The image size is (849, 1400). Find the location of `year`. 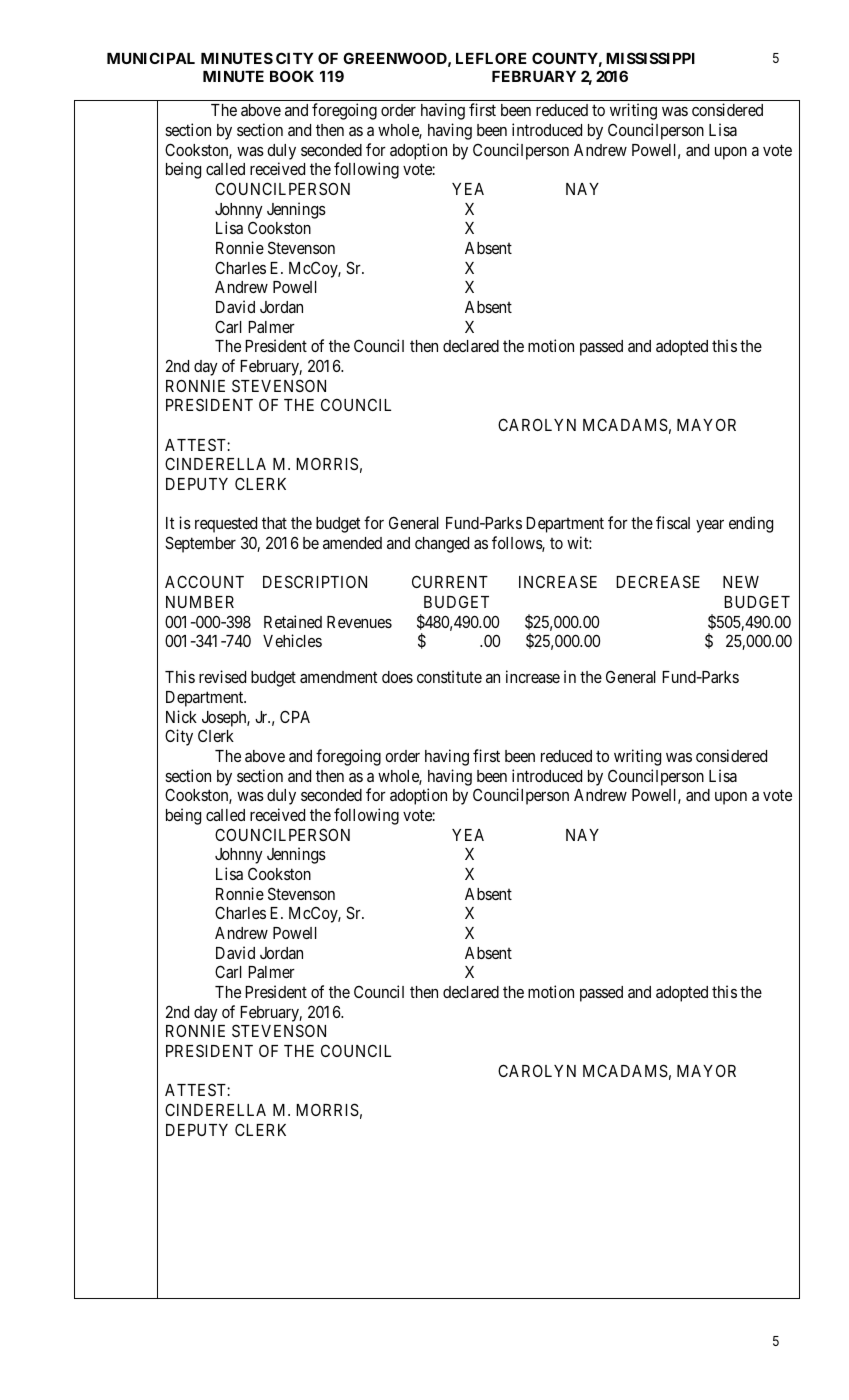

year is located at coordinates (710, 526).
